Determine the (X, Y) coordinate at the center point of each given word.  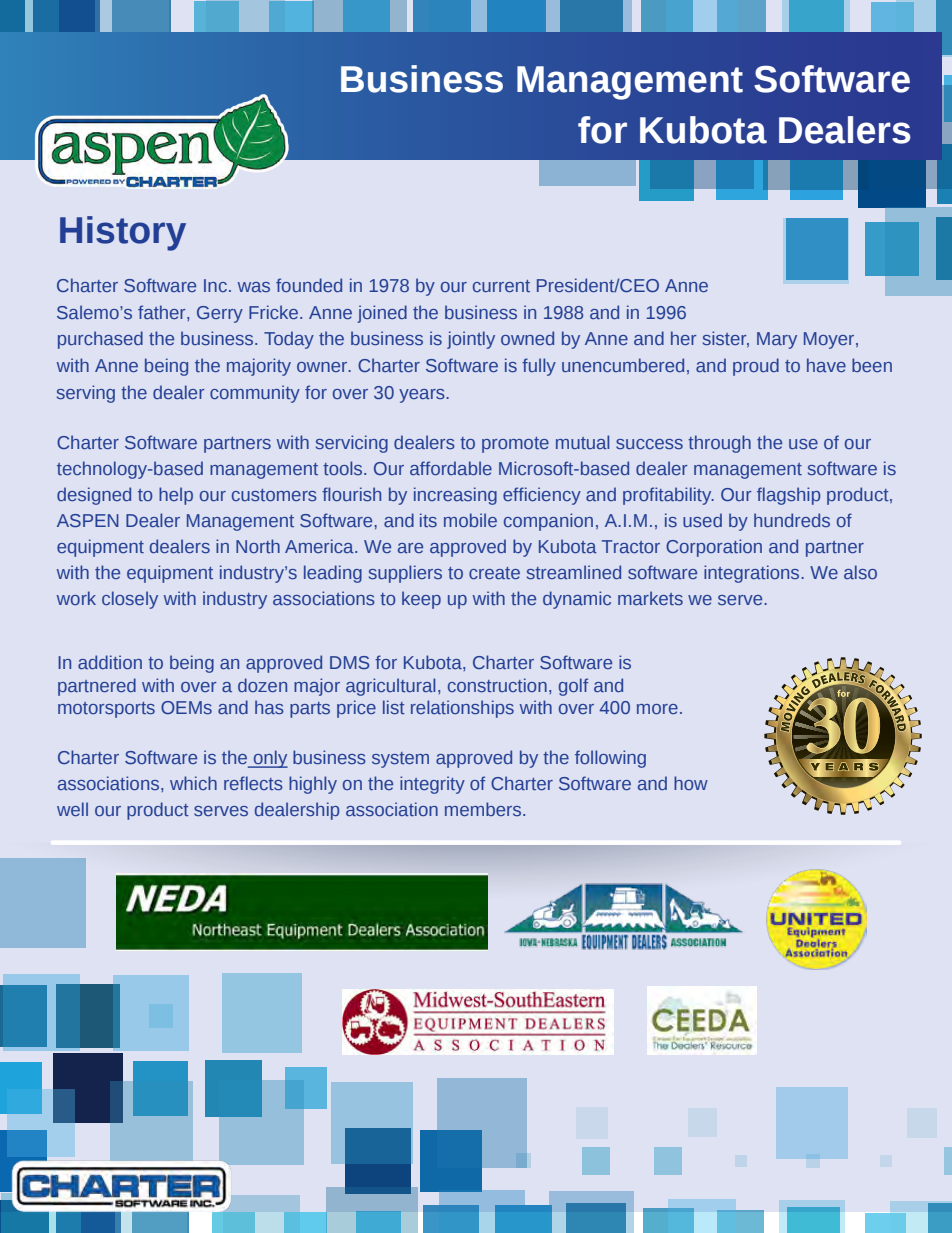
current (501, 286)
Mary (777, 340)
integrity (432, 785)
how (691, 783)
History (123, 233)
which (193, 783)
